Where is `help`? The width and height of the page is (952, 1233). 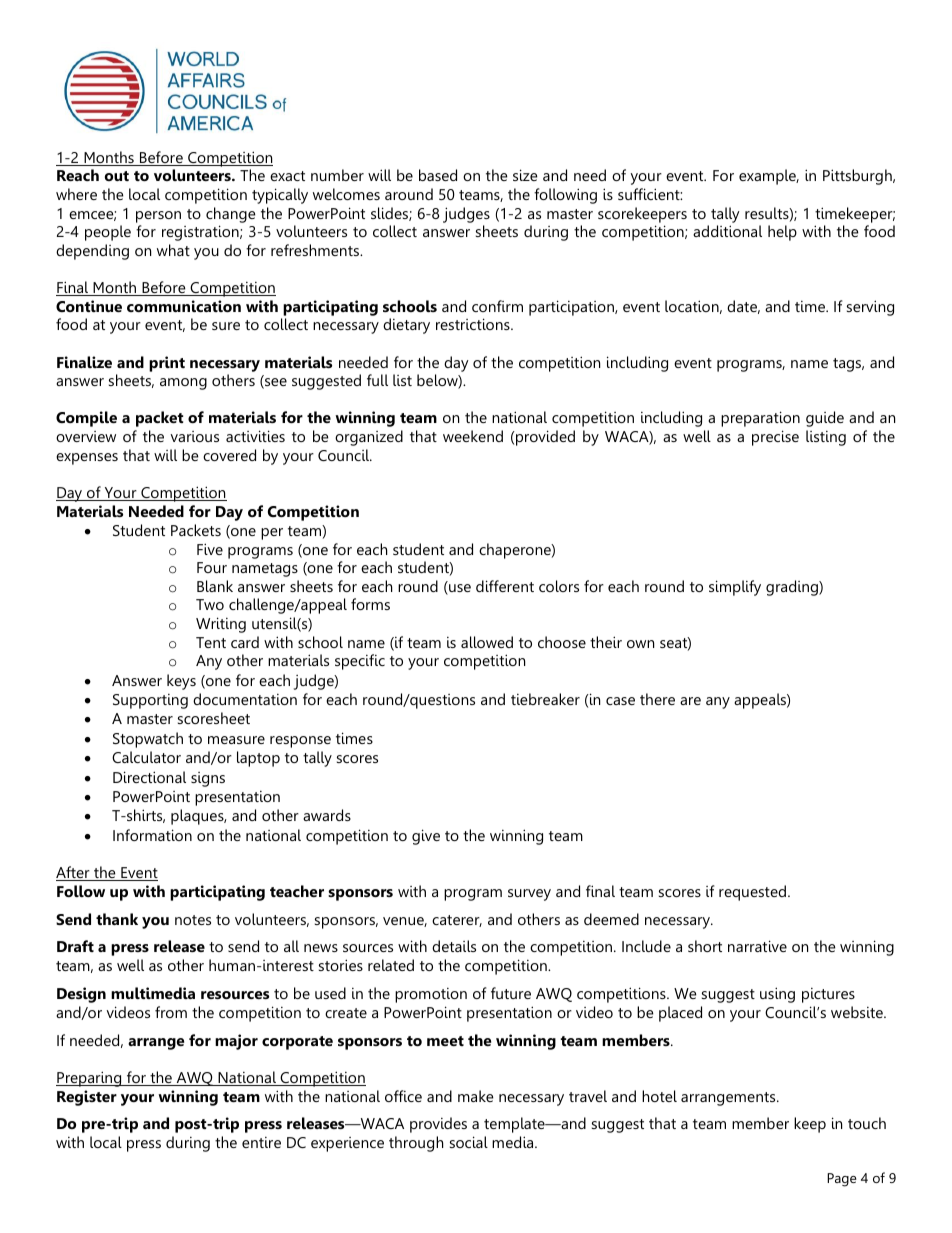
help is located at coordinates (782, 233).
